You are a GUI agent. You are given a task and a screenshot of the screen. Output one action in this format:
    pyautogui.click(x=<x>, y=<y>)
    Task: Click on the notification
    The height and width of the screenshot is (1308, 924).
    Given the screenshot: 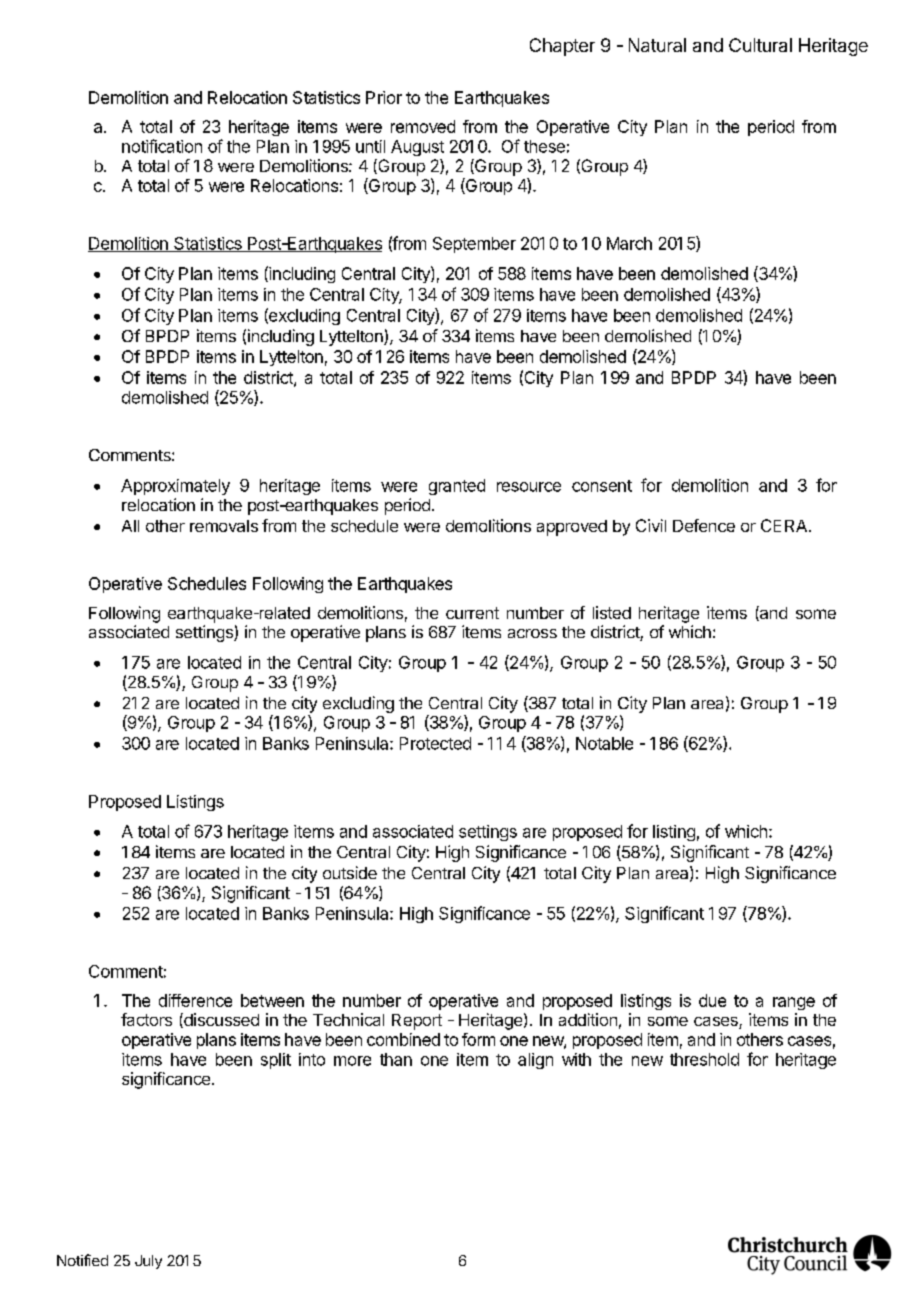 What is the action you would take?
    pyautogui.click(x=162, y=146)
